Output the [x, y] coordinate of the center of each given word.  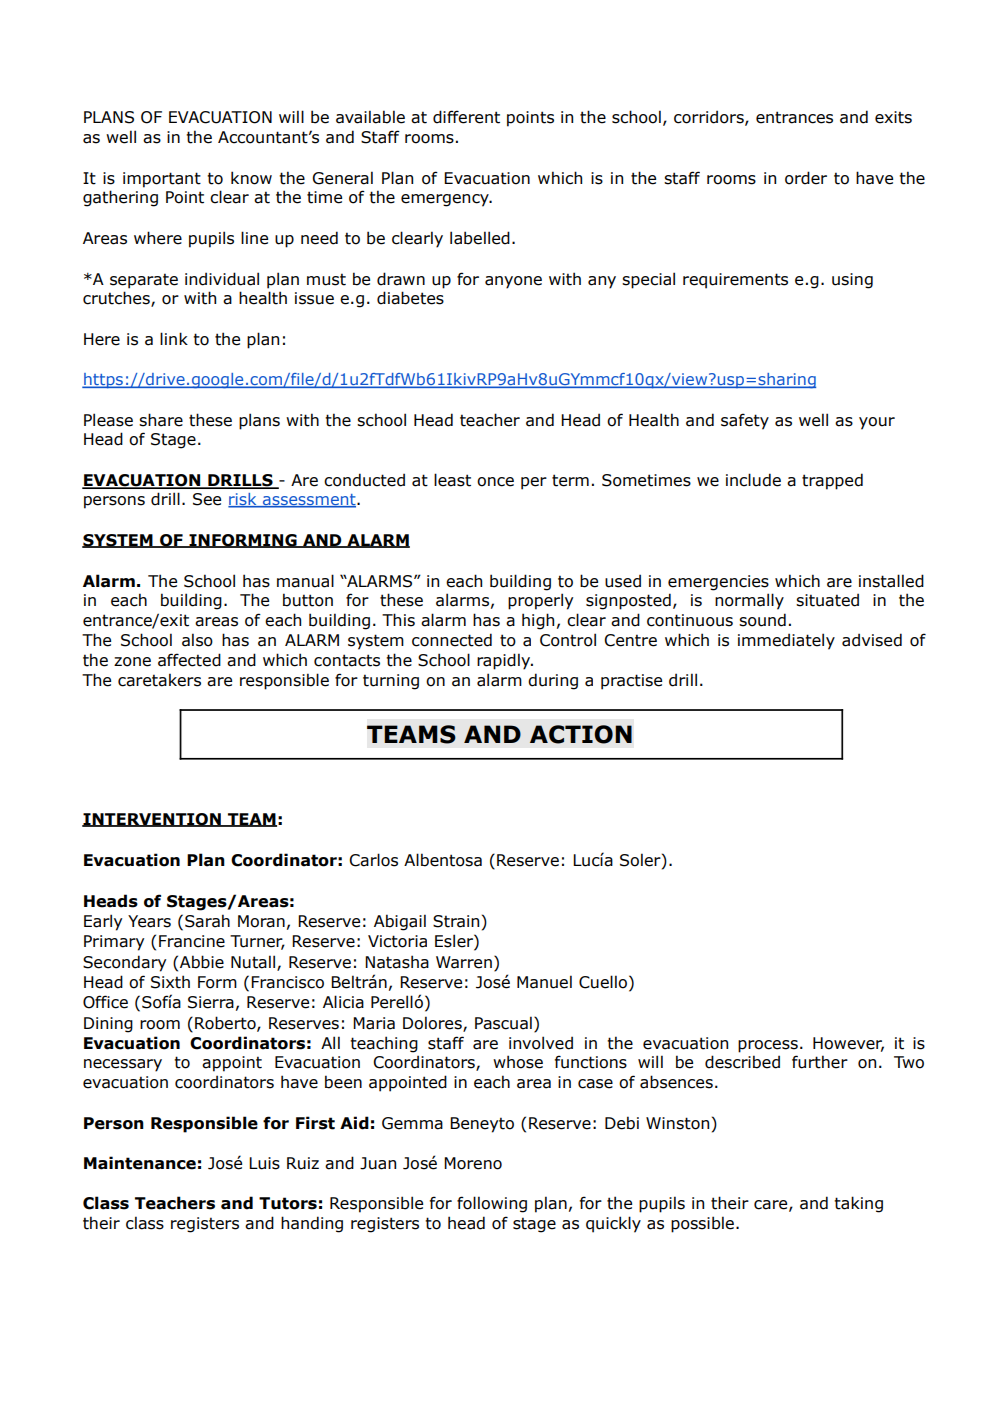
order [806, 178]
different [466, 117]
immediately [786, 641]
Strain [456, 921]
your [877, 423]
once [495, 482]
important [162, 180]
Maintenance [140, 1163]
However [848, 1044]
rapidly [505, 661]
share [161, 420]
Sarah [207, 921]
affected [189, 660]
